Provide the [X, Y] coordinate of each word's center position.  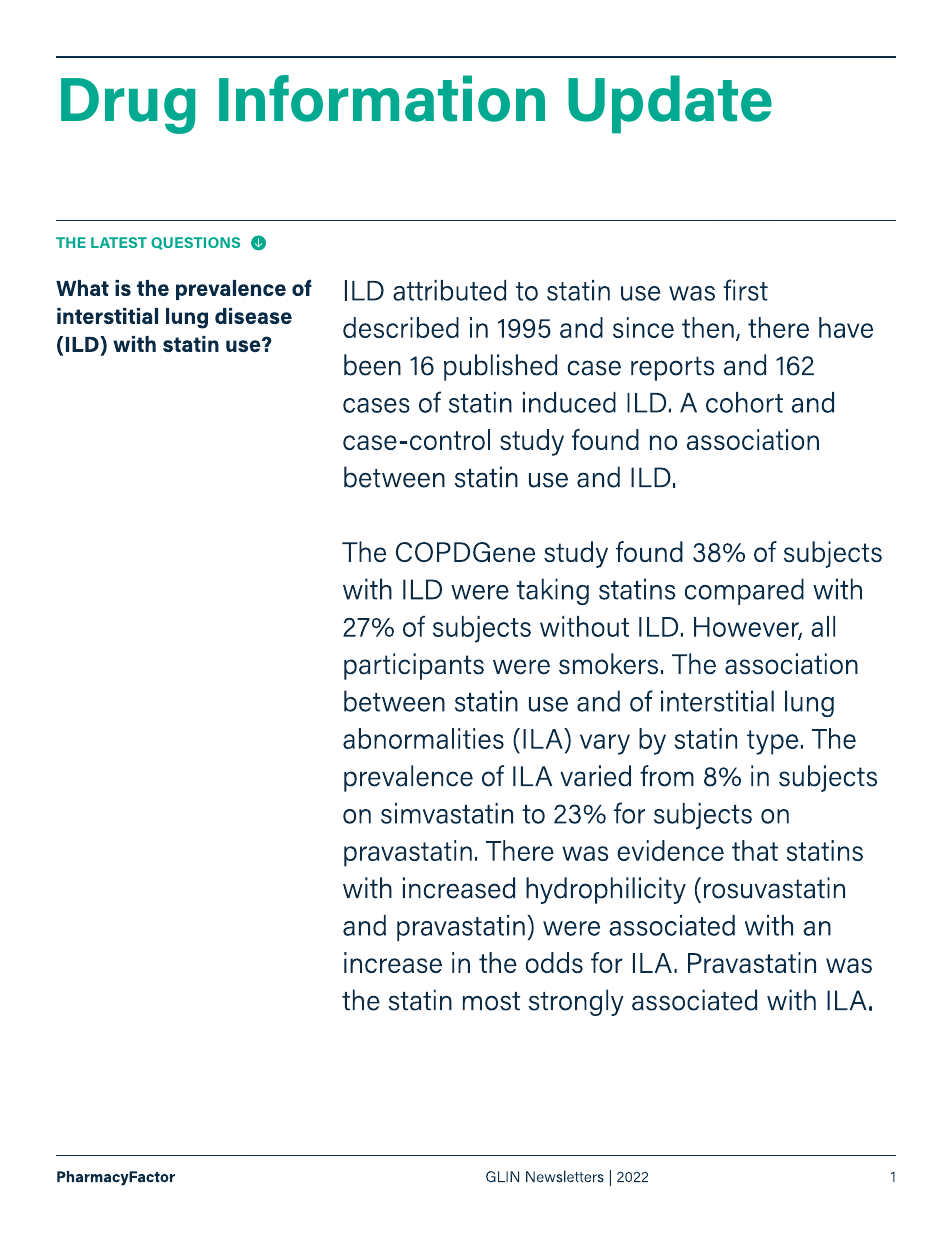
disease [253, 316]
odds [554, 962]
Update [670, 104]
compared [744, 591]
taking [553, 591]
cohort [744, 402]
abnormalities [423, 738]
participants [414, 666]
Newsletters [565, 1176]
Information [382, 98]
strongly [576, 1002]
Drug [128, 106]
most [491, 1001]
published [500, 367]
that [755, 850]
